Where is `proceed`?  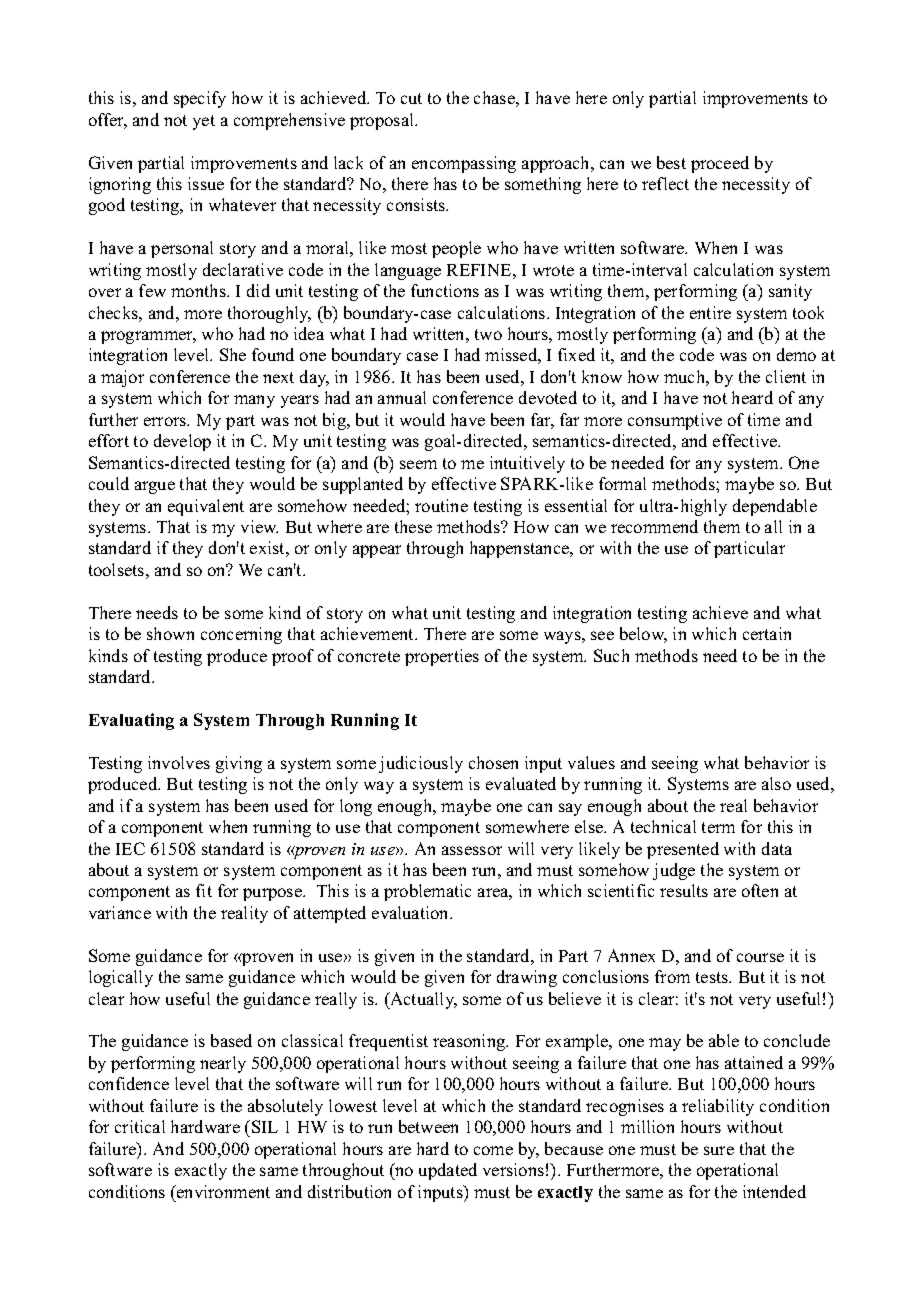 proceed is located at coordinates (720, 164).
